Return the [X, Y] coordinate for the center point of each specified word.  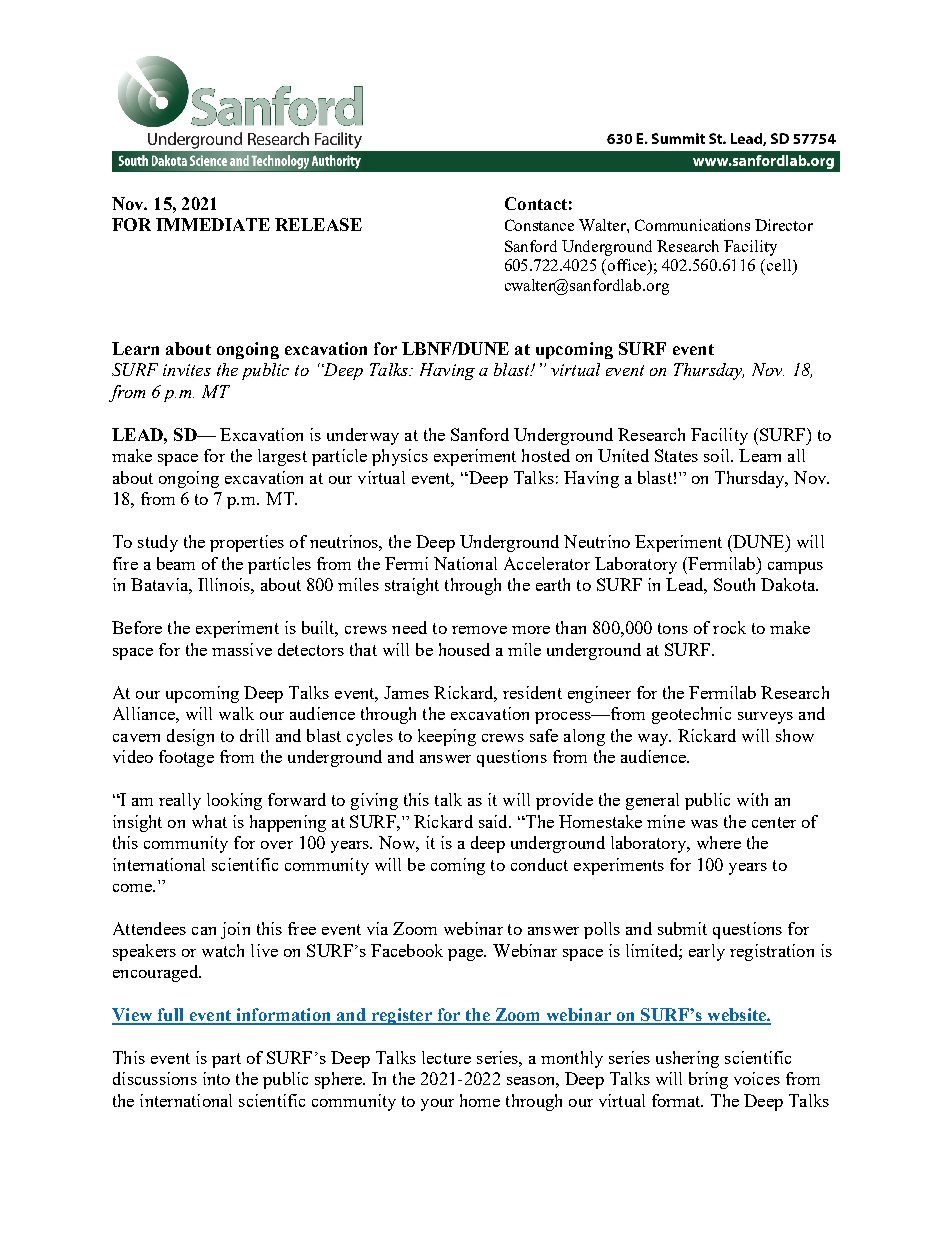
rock [729, 627]
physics [400, 457]
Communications [692, 225]
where [719, 842]
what [209, 821]
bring [708, 1080]
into [216, 1078]
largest [282, 457]
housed [464, 649]
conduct [539, 864]
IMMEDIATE [213, 224]
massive [242, 649]
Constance [539, 225]
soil [718, 455]
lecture [446, 1057]
